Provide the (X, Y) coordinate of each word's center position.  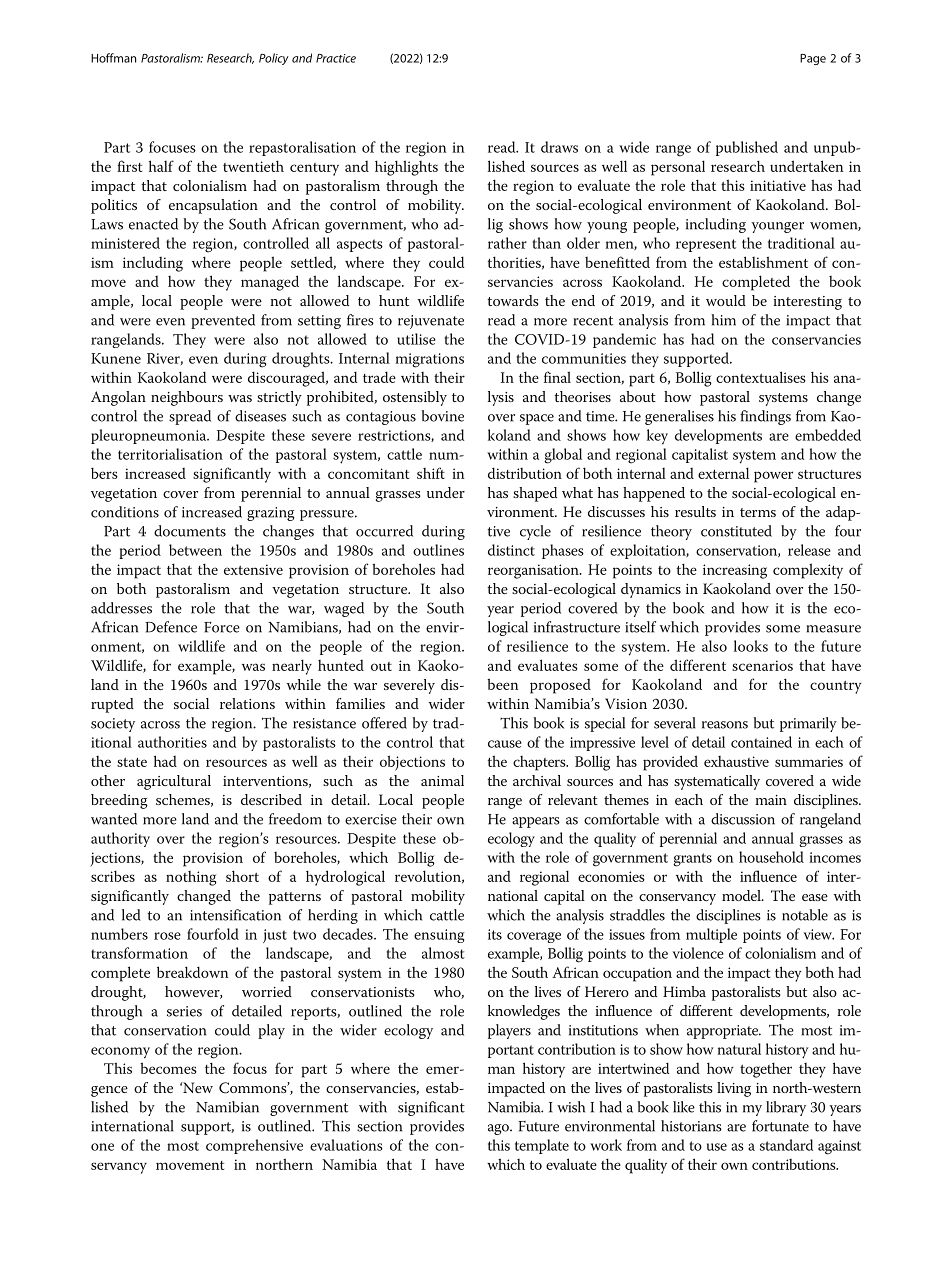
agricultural (174, 782)
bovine (443, 416)
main (771, 800)
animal (442, 780)
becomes (168, 1068)
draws (559, 147)
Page (813, 59)
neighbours (187, 398)
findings (765, 417)
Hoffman (113, 58)
